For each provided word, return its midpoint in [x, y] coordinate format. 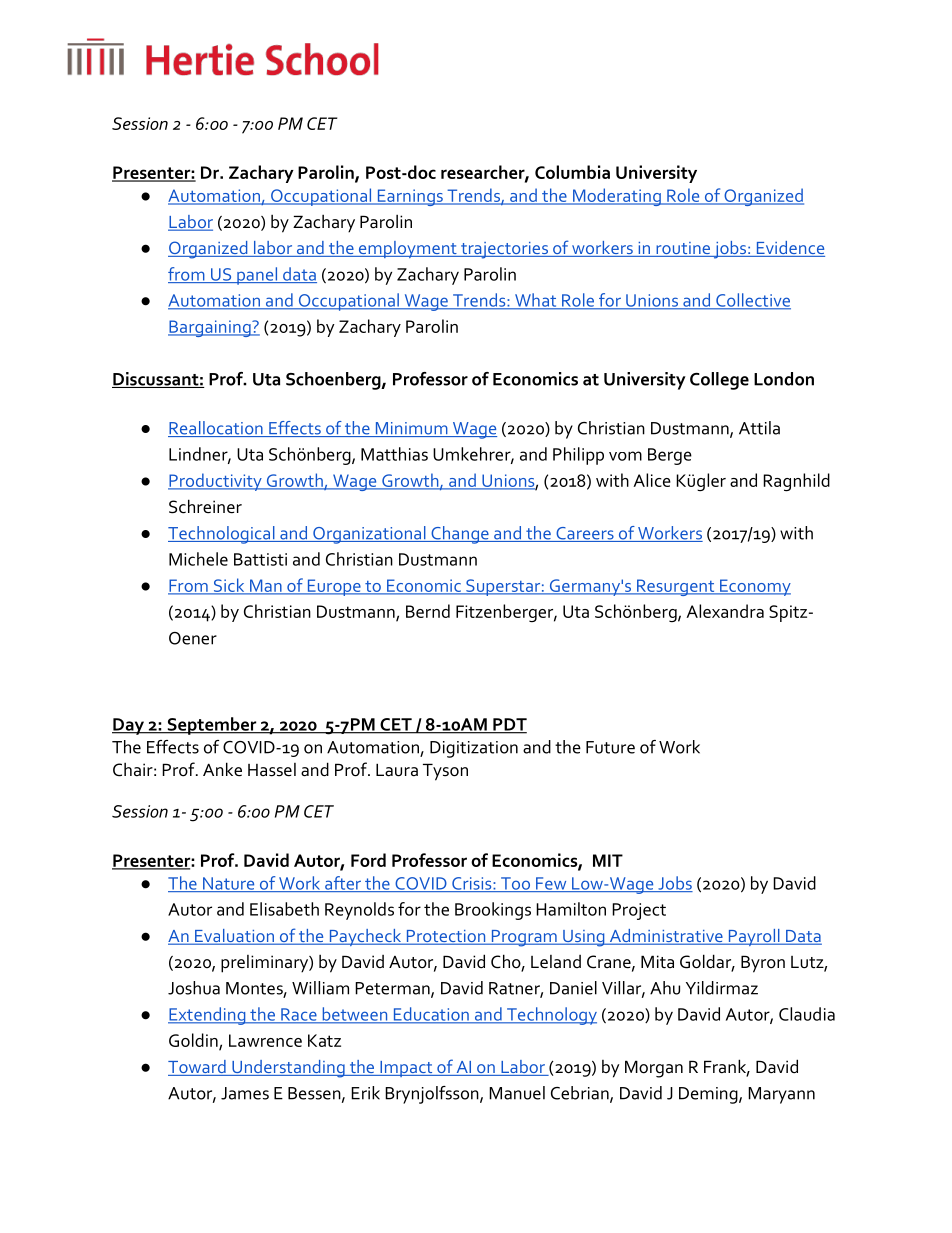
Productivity [216, 482]
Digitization [474, 749]
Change [460, 535]
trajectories [504, 250]
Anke [222, 769]
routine [683, 249]
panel [257, 276]
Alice [652, 480]
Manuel [517, 1093]
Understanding [288, 1069]
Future [610, 747]
